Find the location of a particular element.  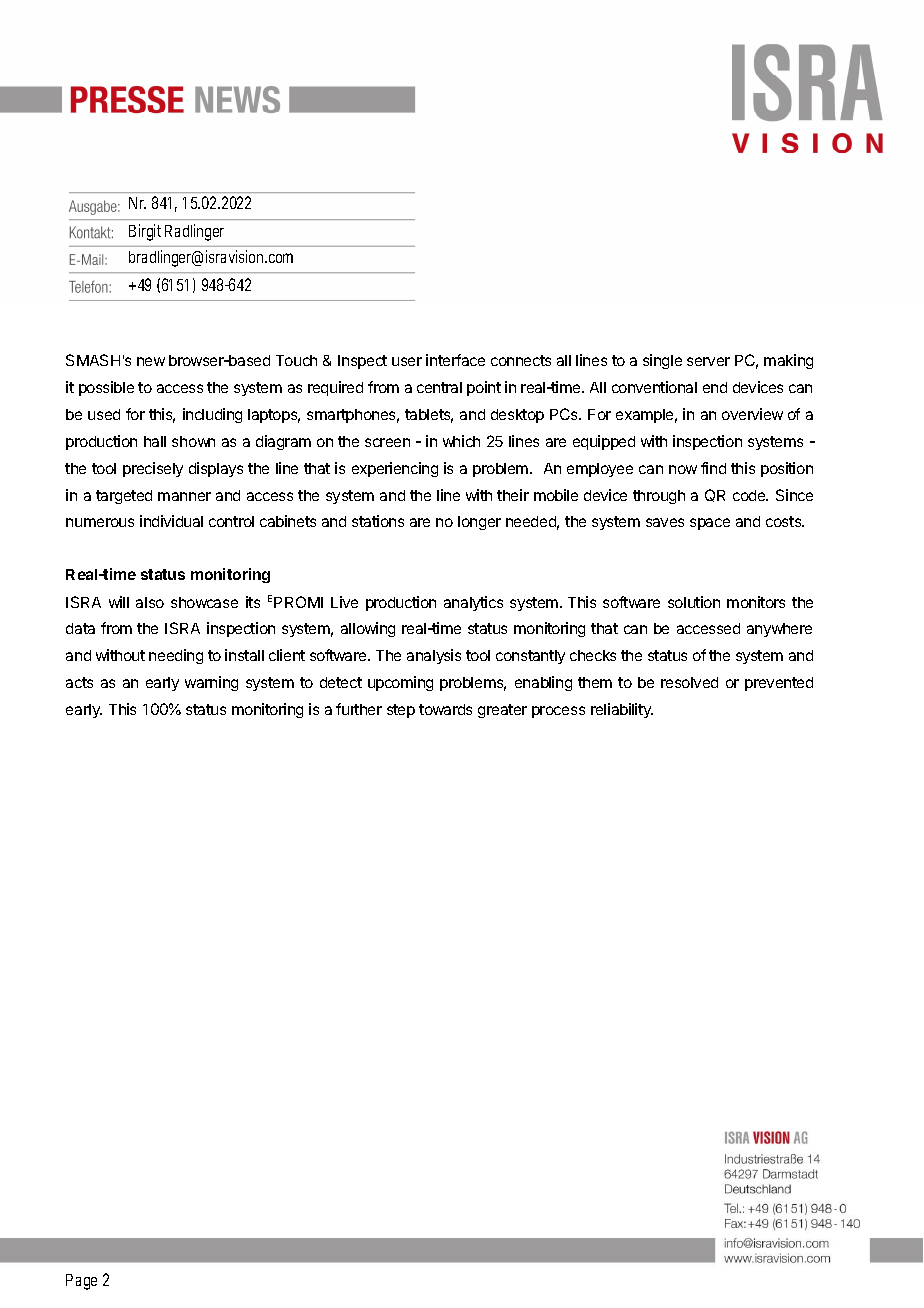

also is located at coordinates (150, 602).
